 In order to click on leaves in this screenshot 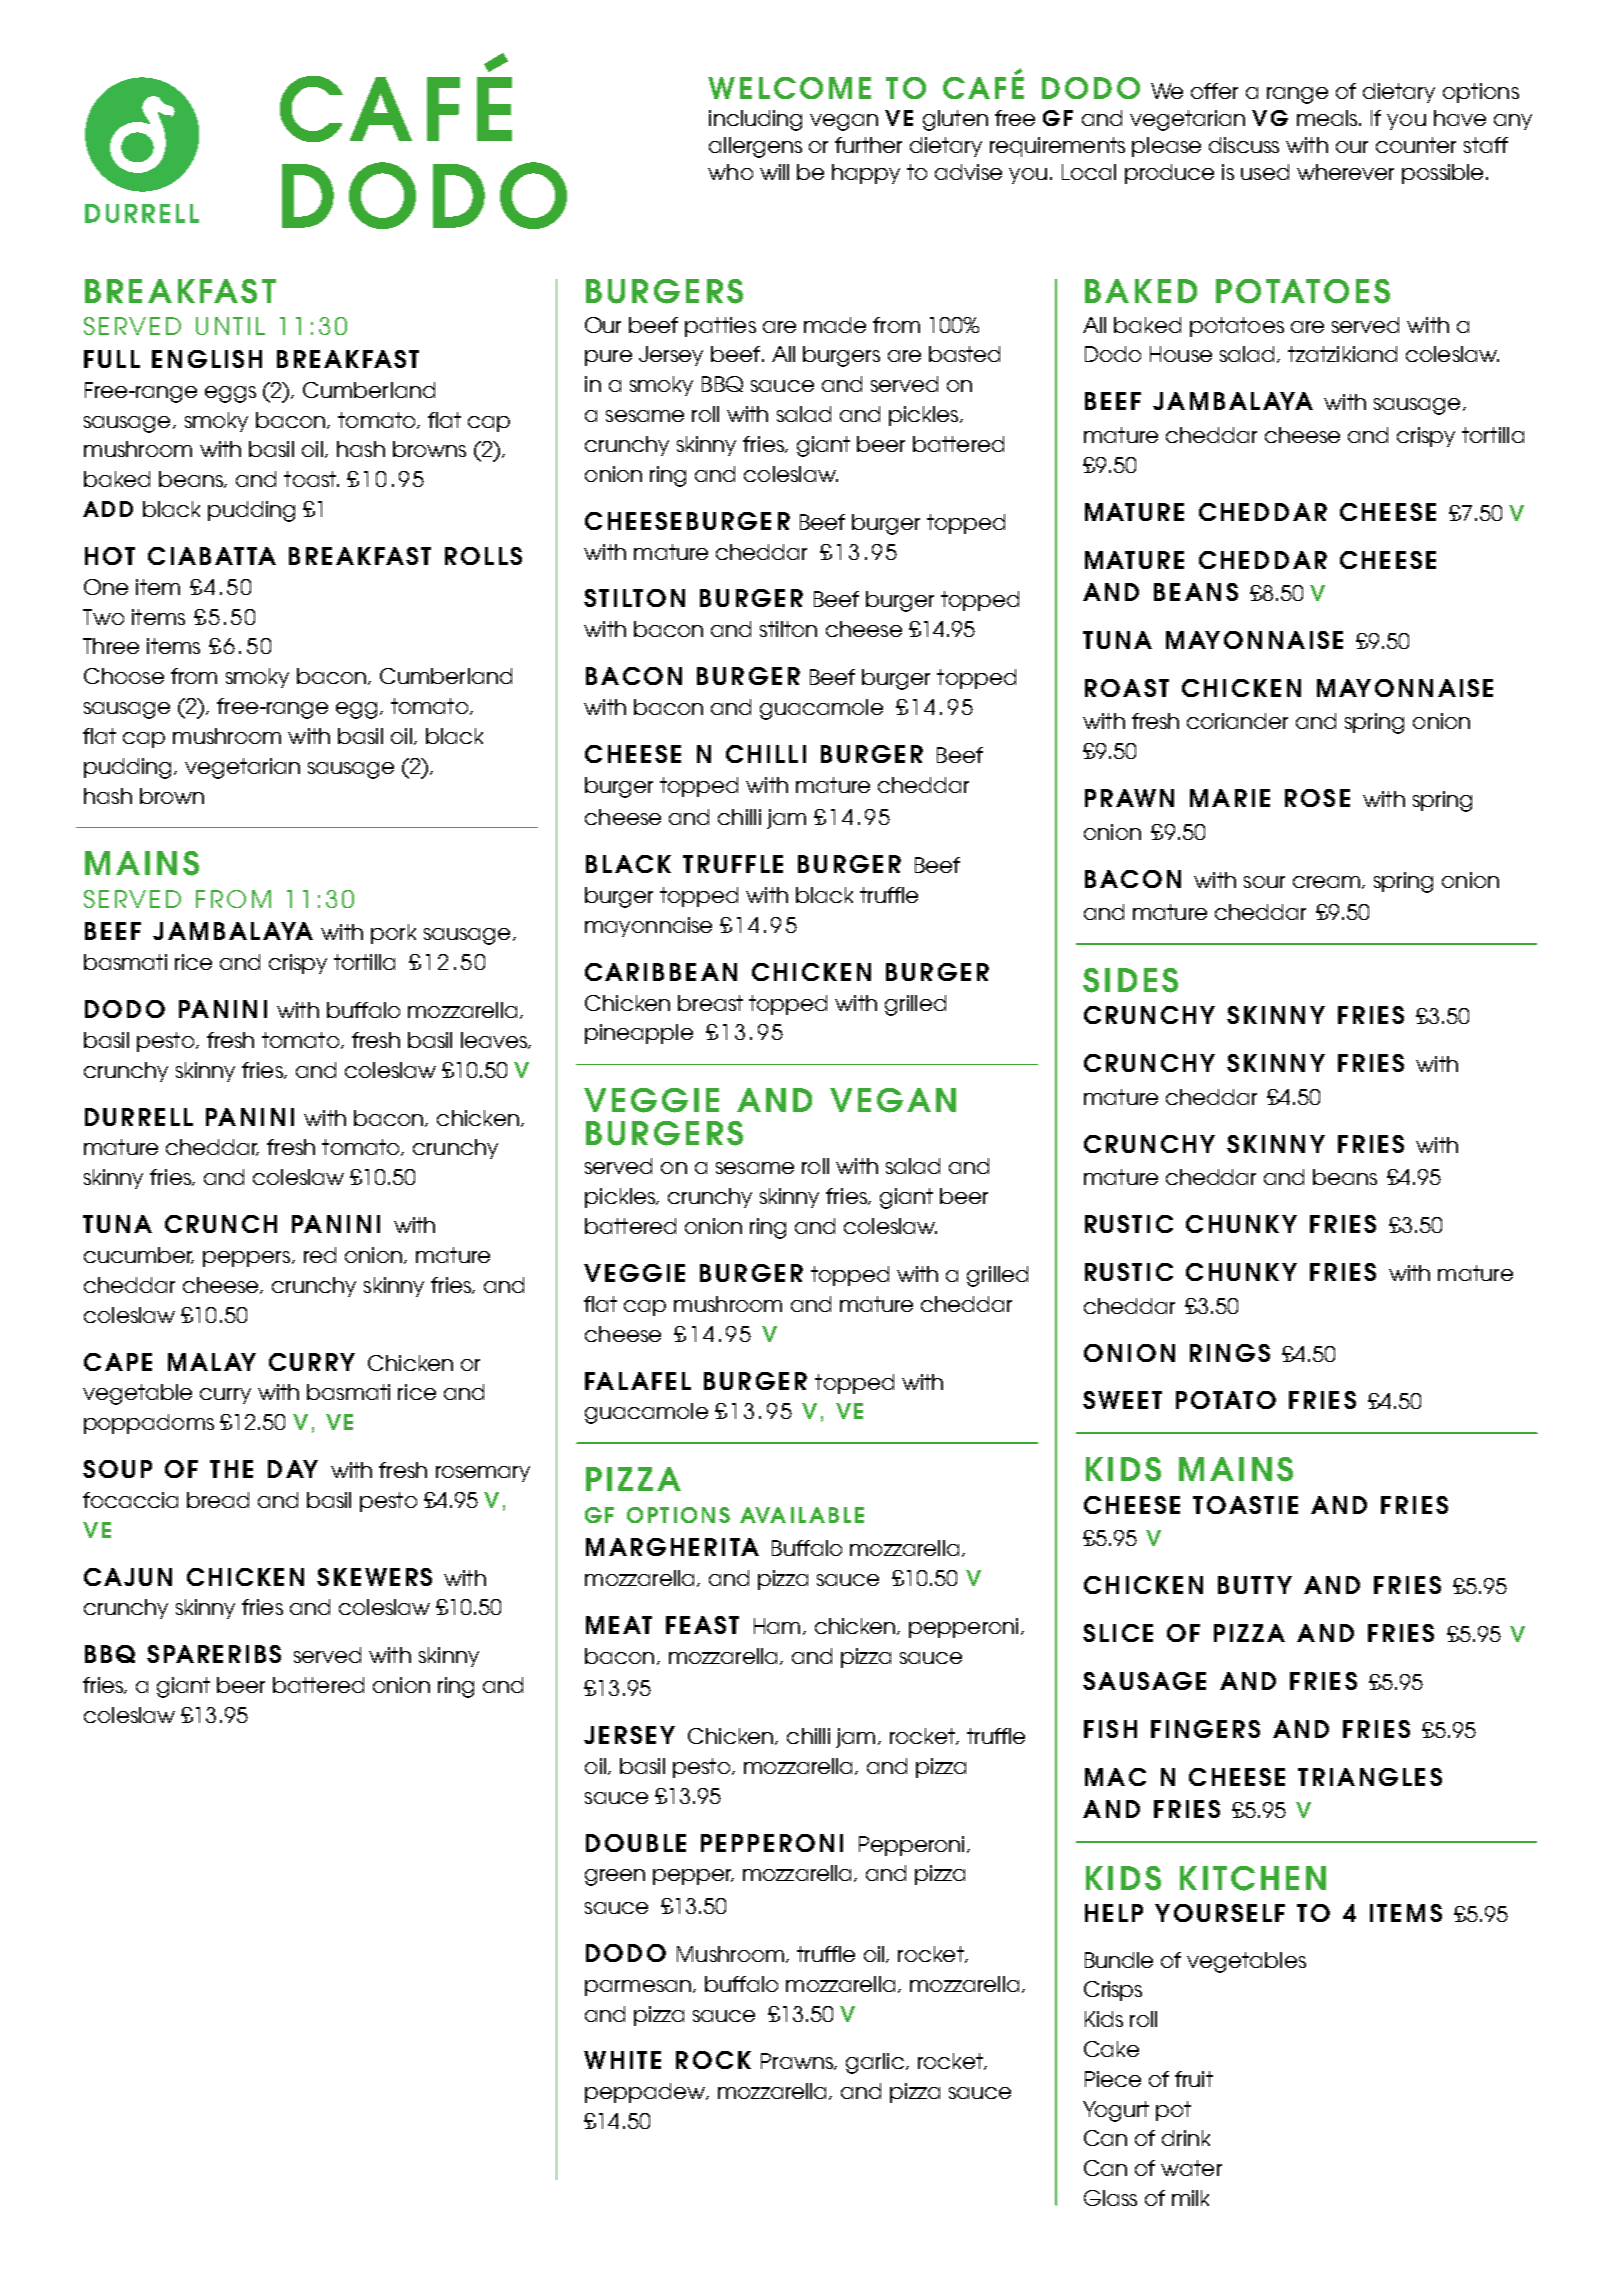, I will do `click(495, 1040)`.
